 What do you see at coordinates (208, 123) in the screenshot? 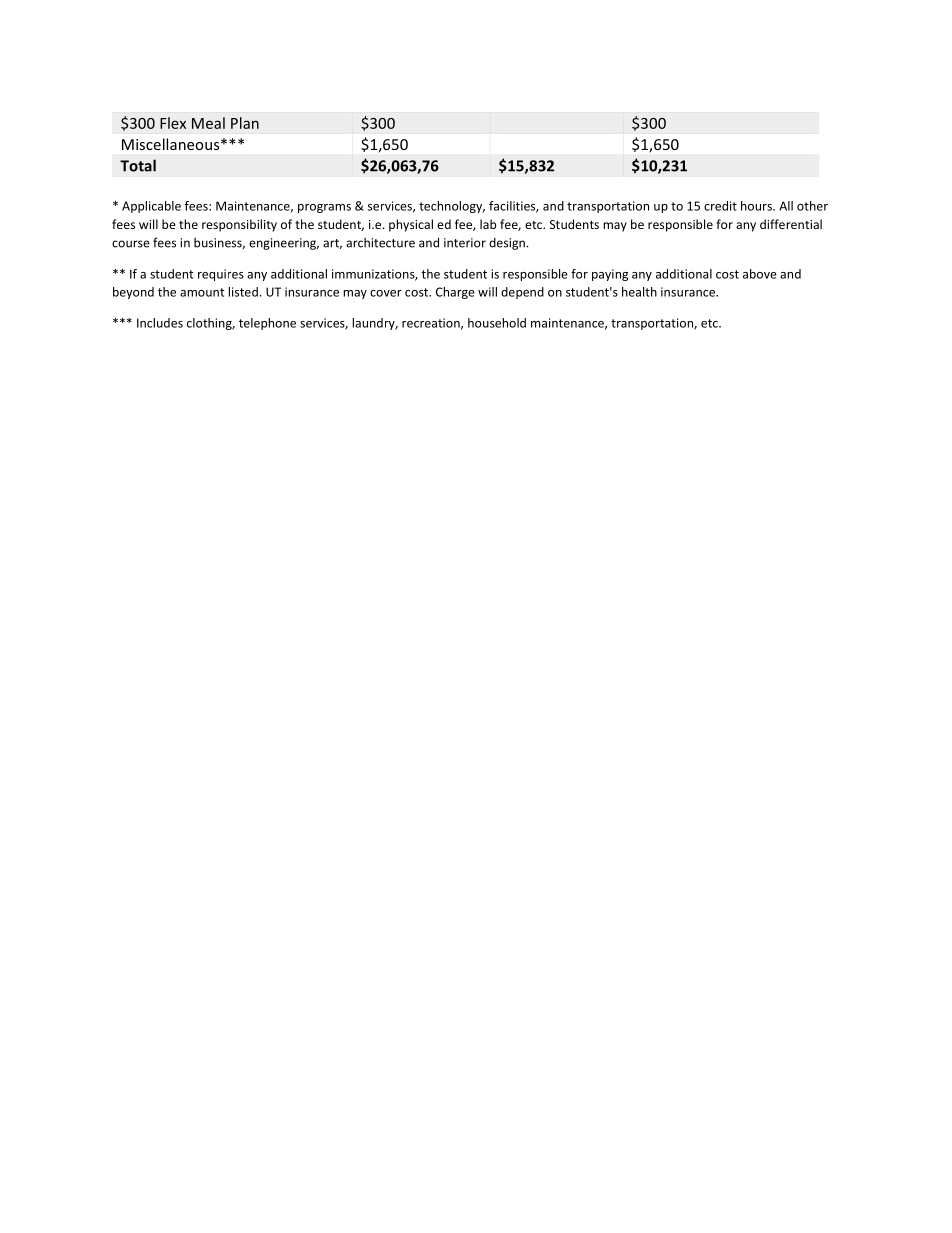
I see `Meal` at bounding box center [208, 123].
